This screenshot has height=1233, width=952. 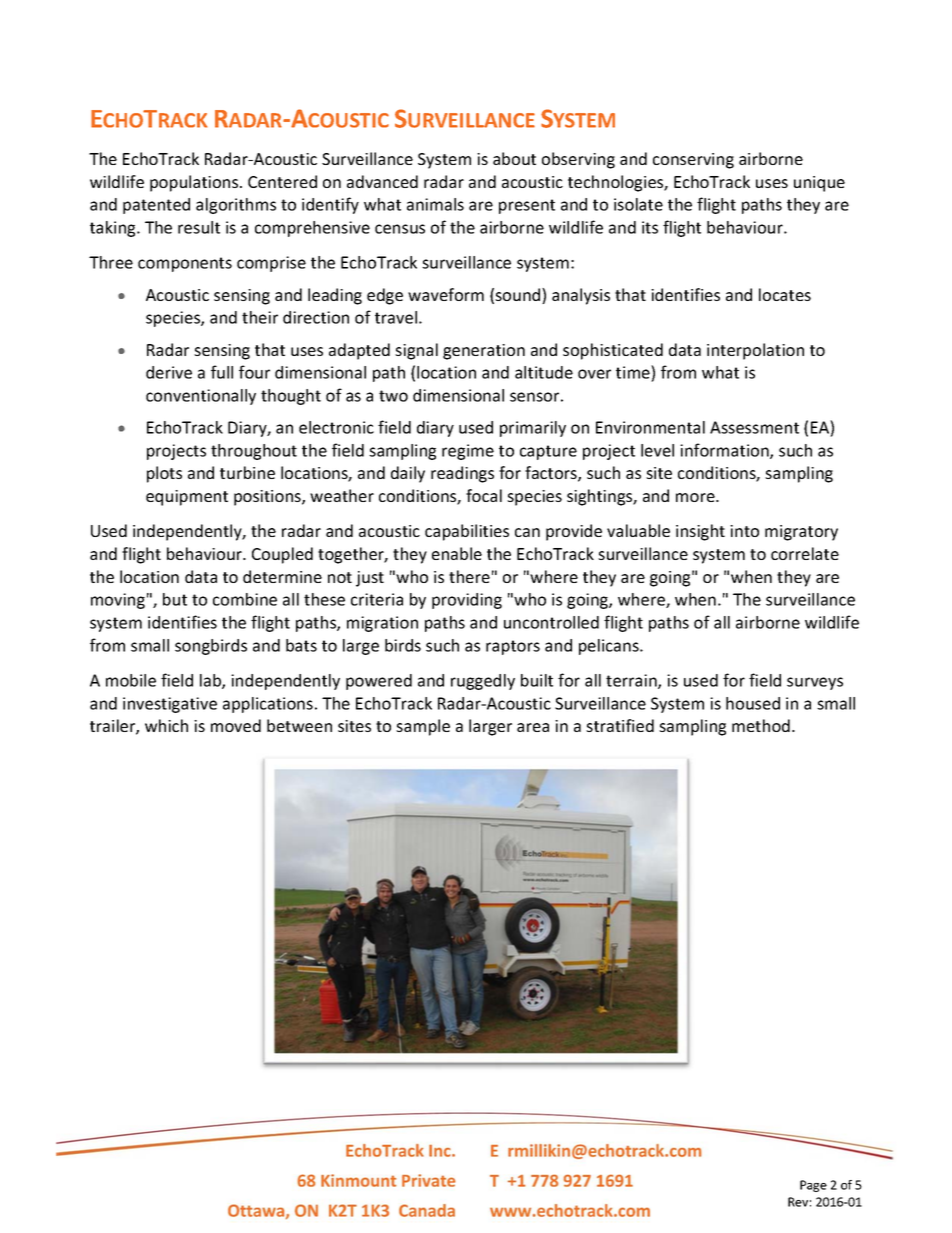 What do you see at coordinates (693, 161) in the screenshot?
I see `conserving` at bounding box center [693, 161].
